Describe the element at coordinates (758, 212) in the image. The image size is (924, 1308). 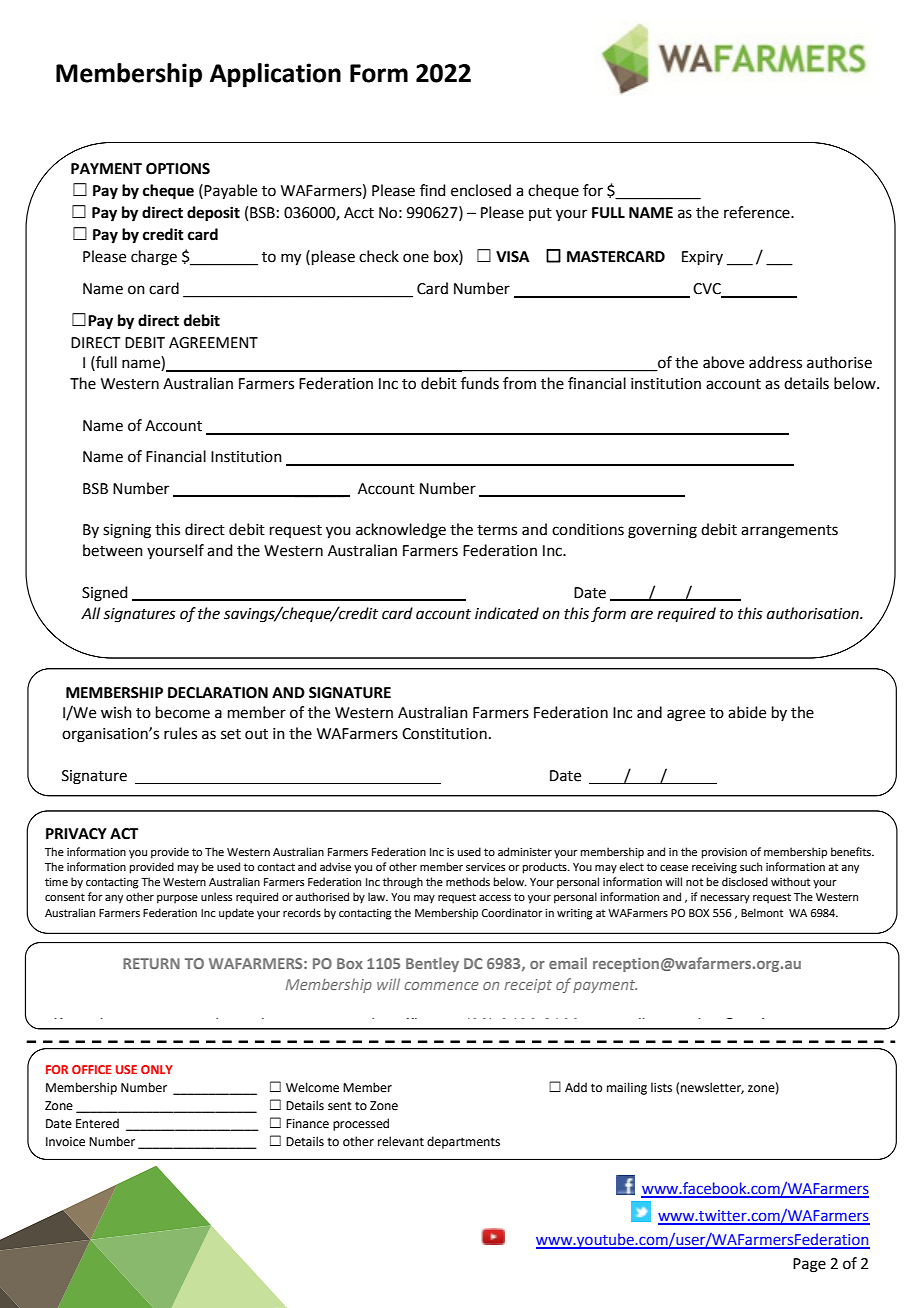
I see `reference` at that location.
